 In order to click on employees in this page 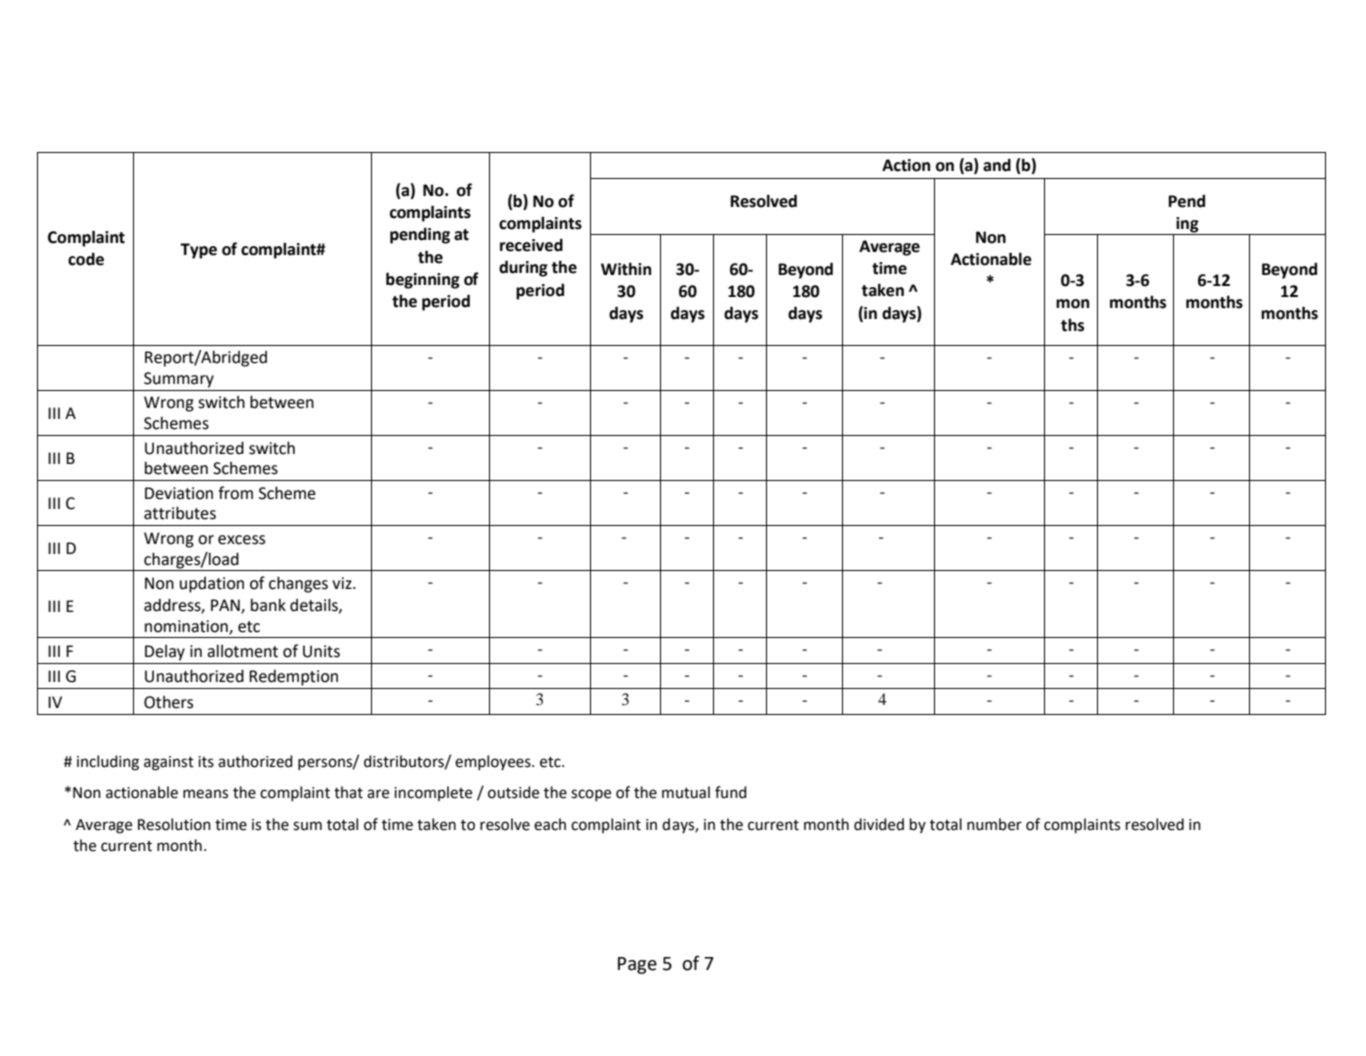, I will do `click(494, 762)`.
